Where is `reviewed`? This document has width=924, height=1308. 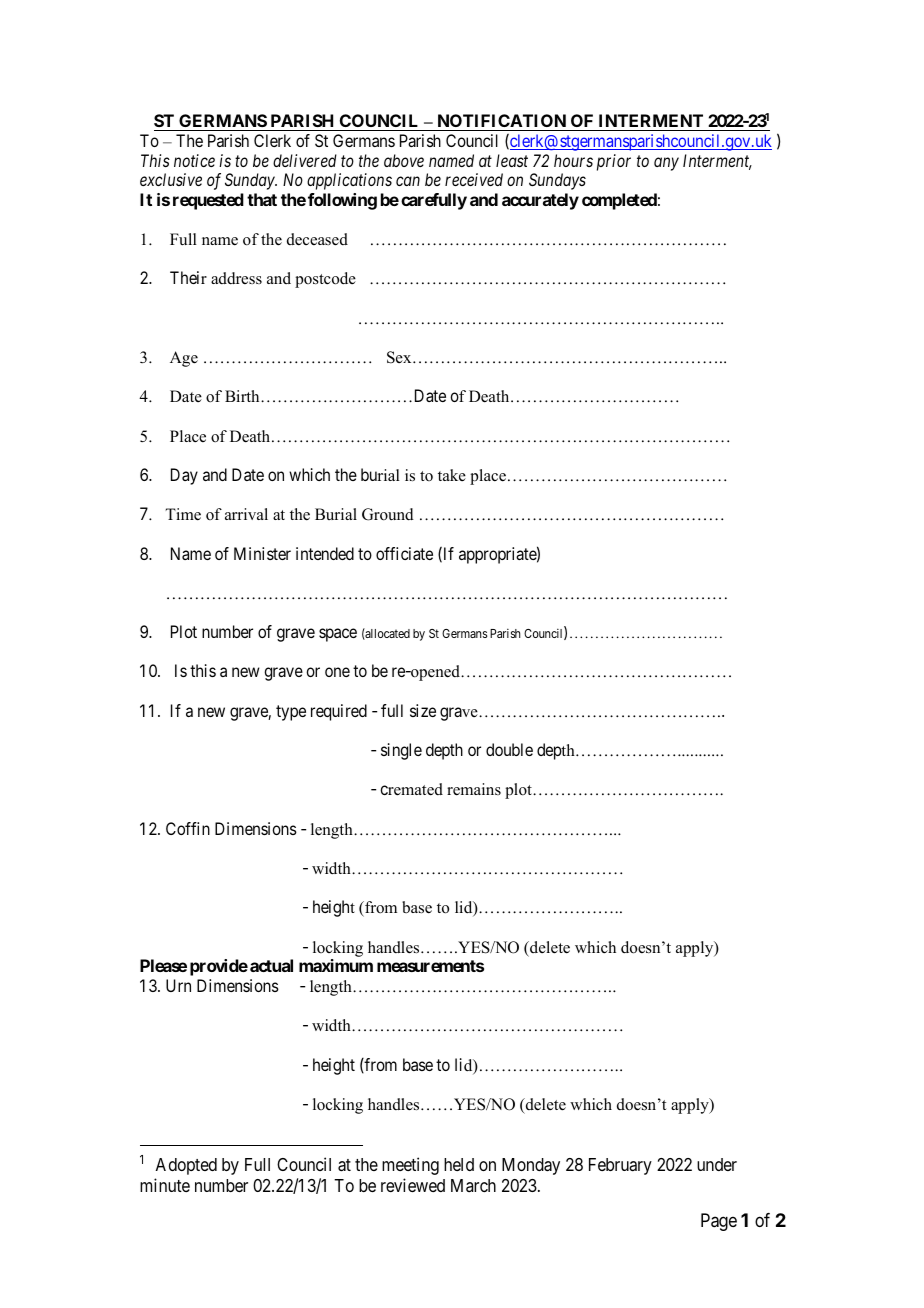 reviewed is located at coordinates (413, 1185).
